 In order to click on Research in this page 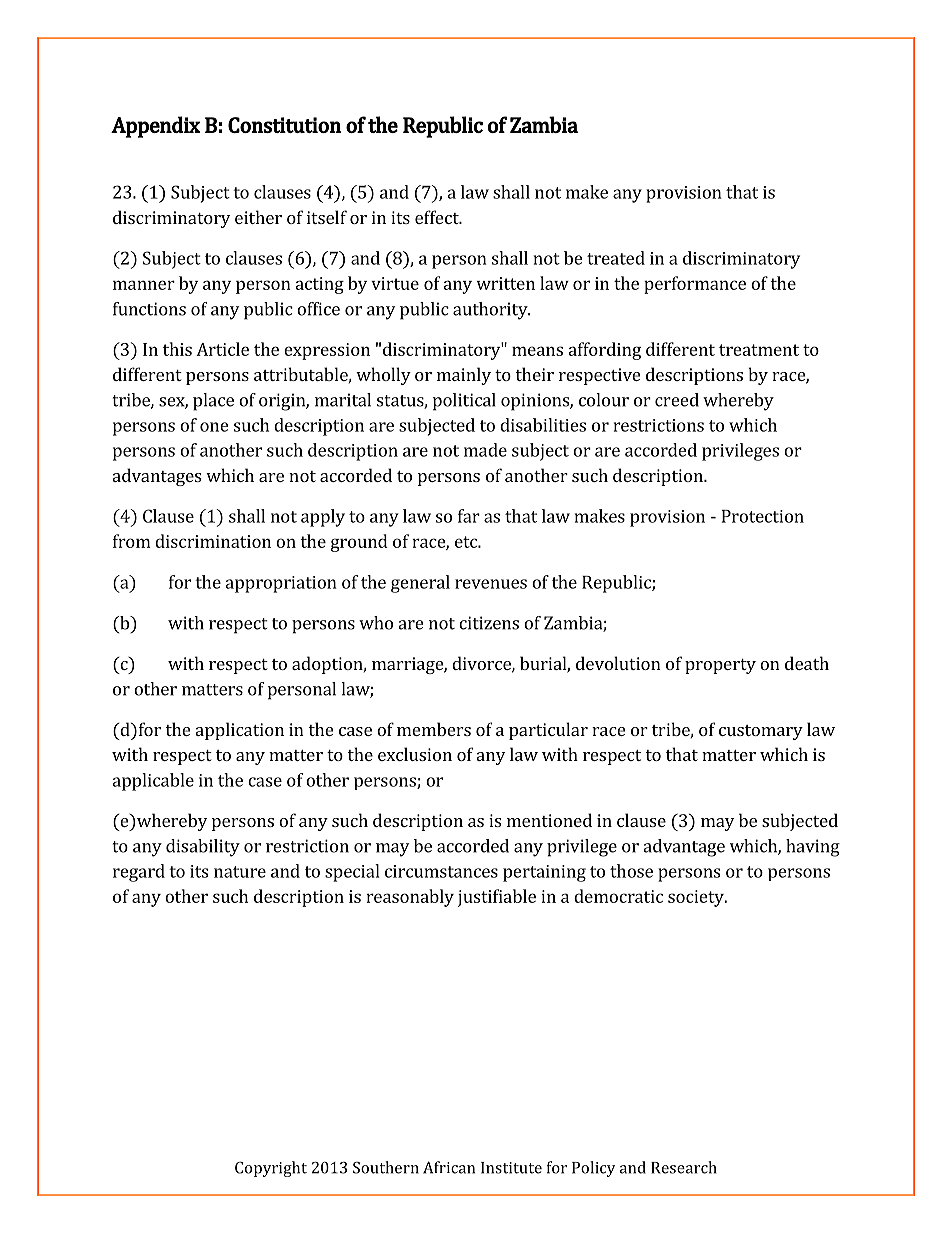, I will do `click(684, 1167)`.
